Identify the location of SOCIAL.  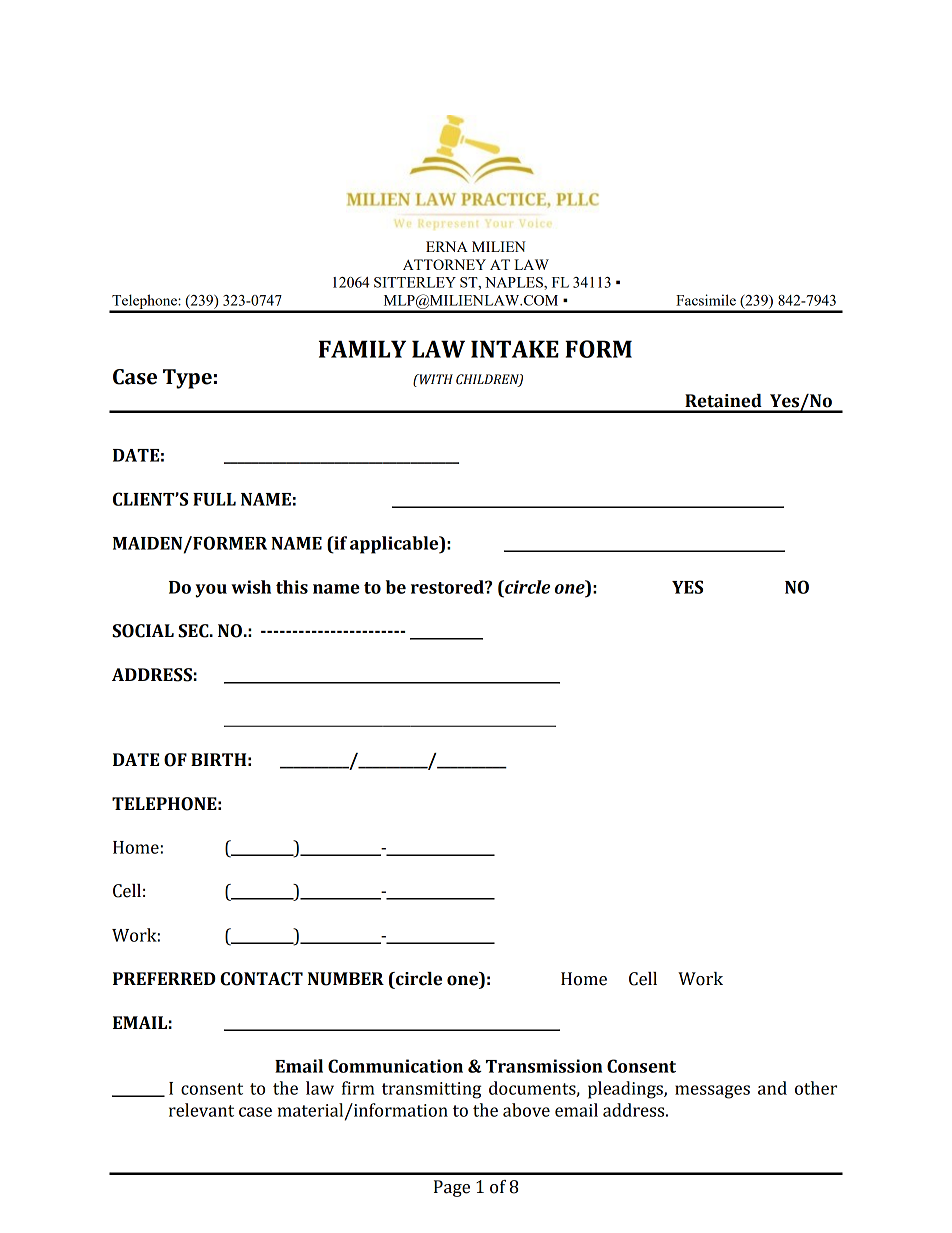
(143, 631).
